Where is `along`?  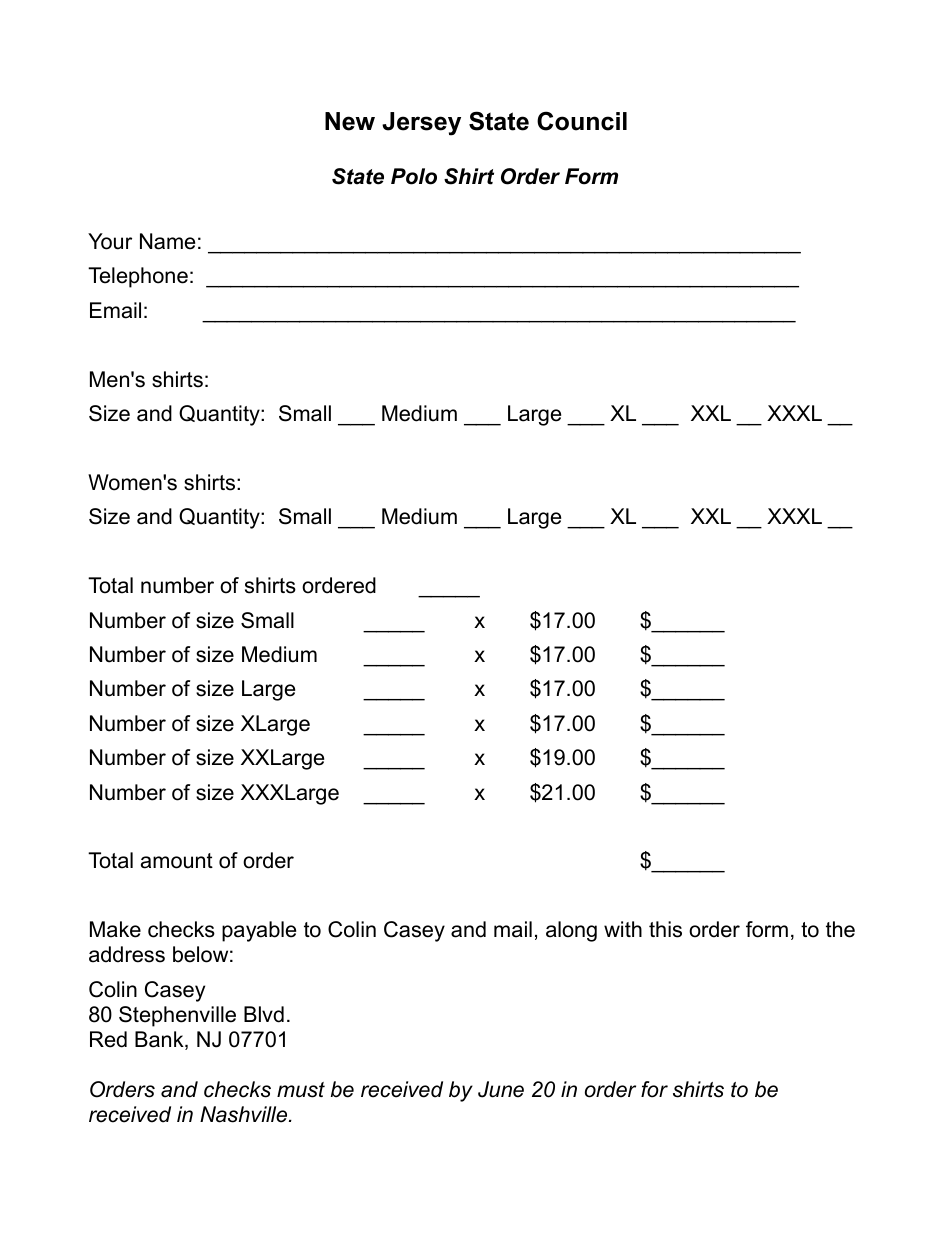
along is located at coordinates (571, 931).
